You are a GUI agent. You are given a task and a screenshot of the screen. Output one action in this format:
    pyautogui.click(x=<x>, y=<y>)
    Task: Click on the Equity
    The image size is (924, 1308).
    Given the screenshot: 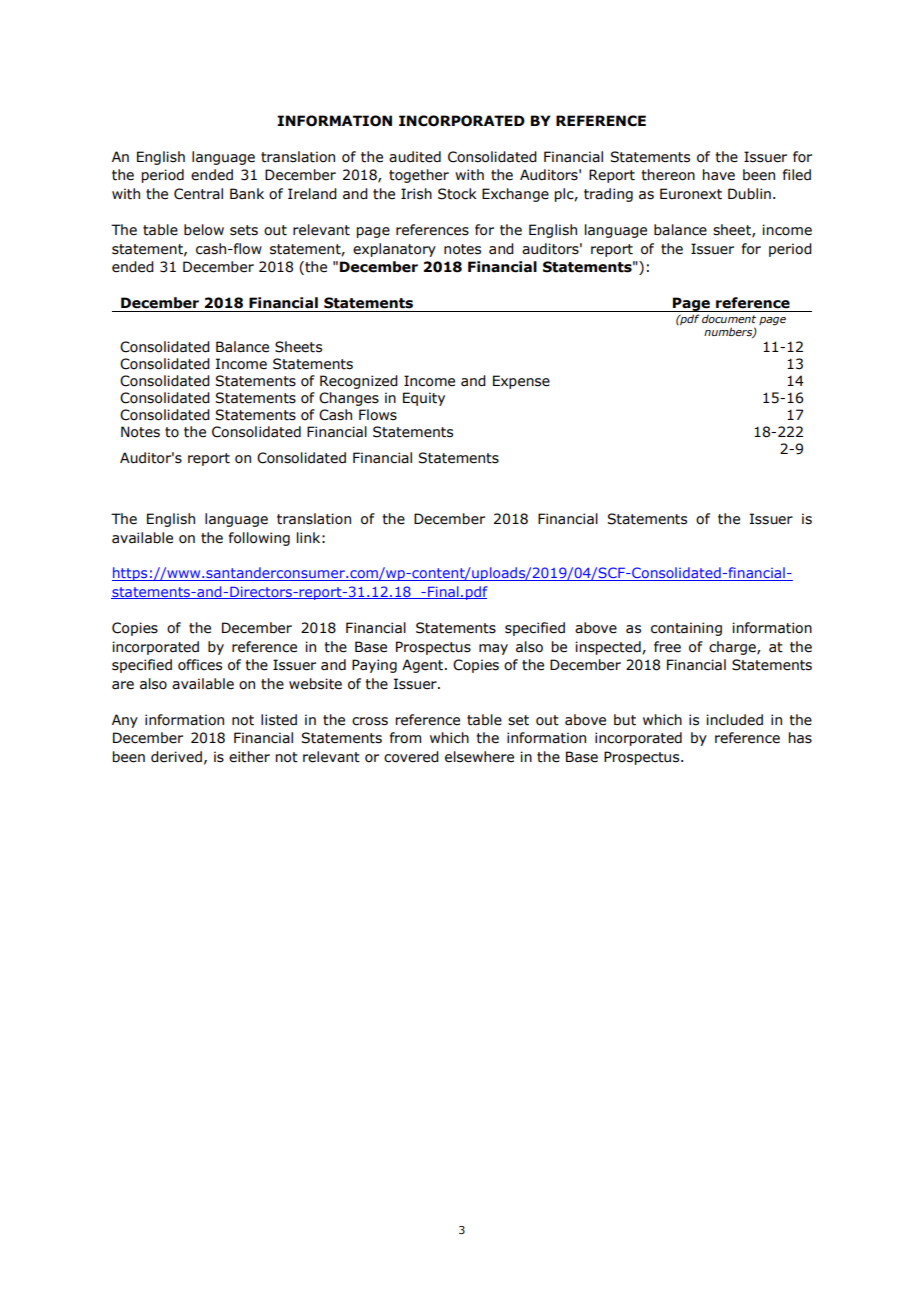 What is the action you would take?
    pyautogui.click(x=424, y=399)
